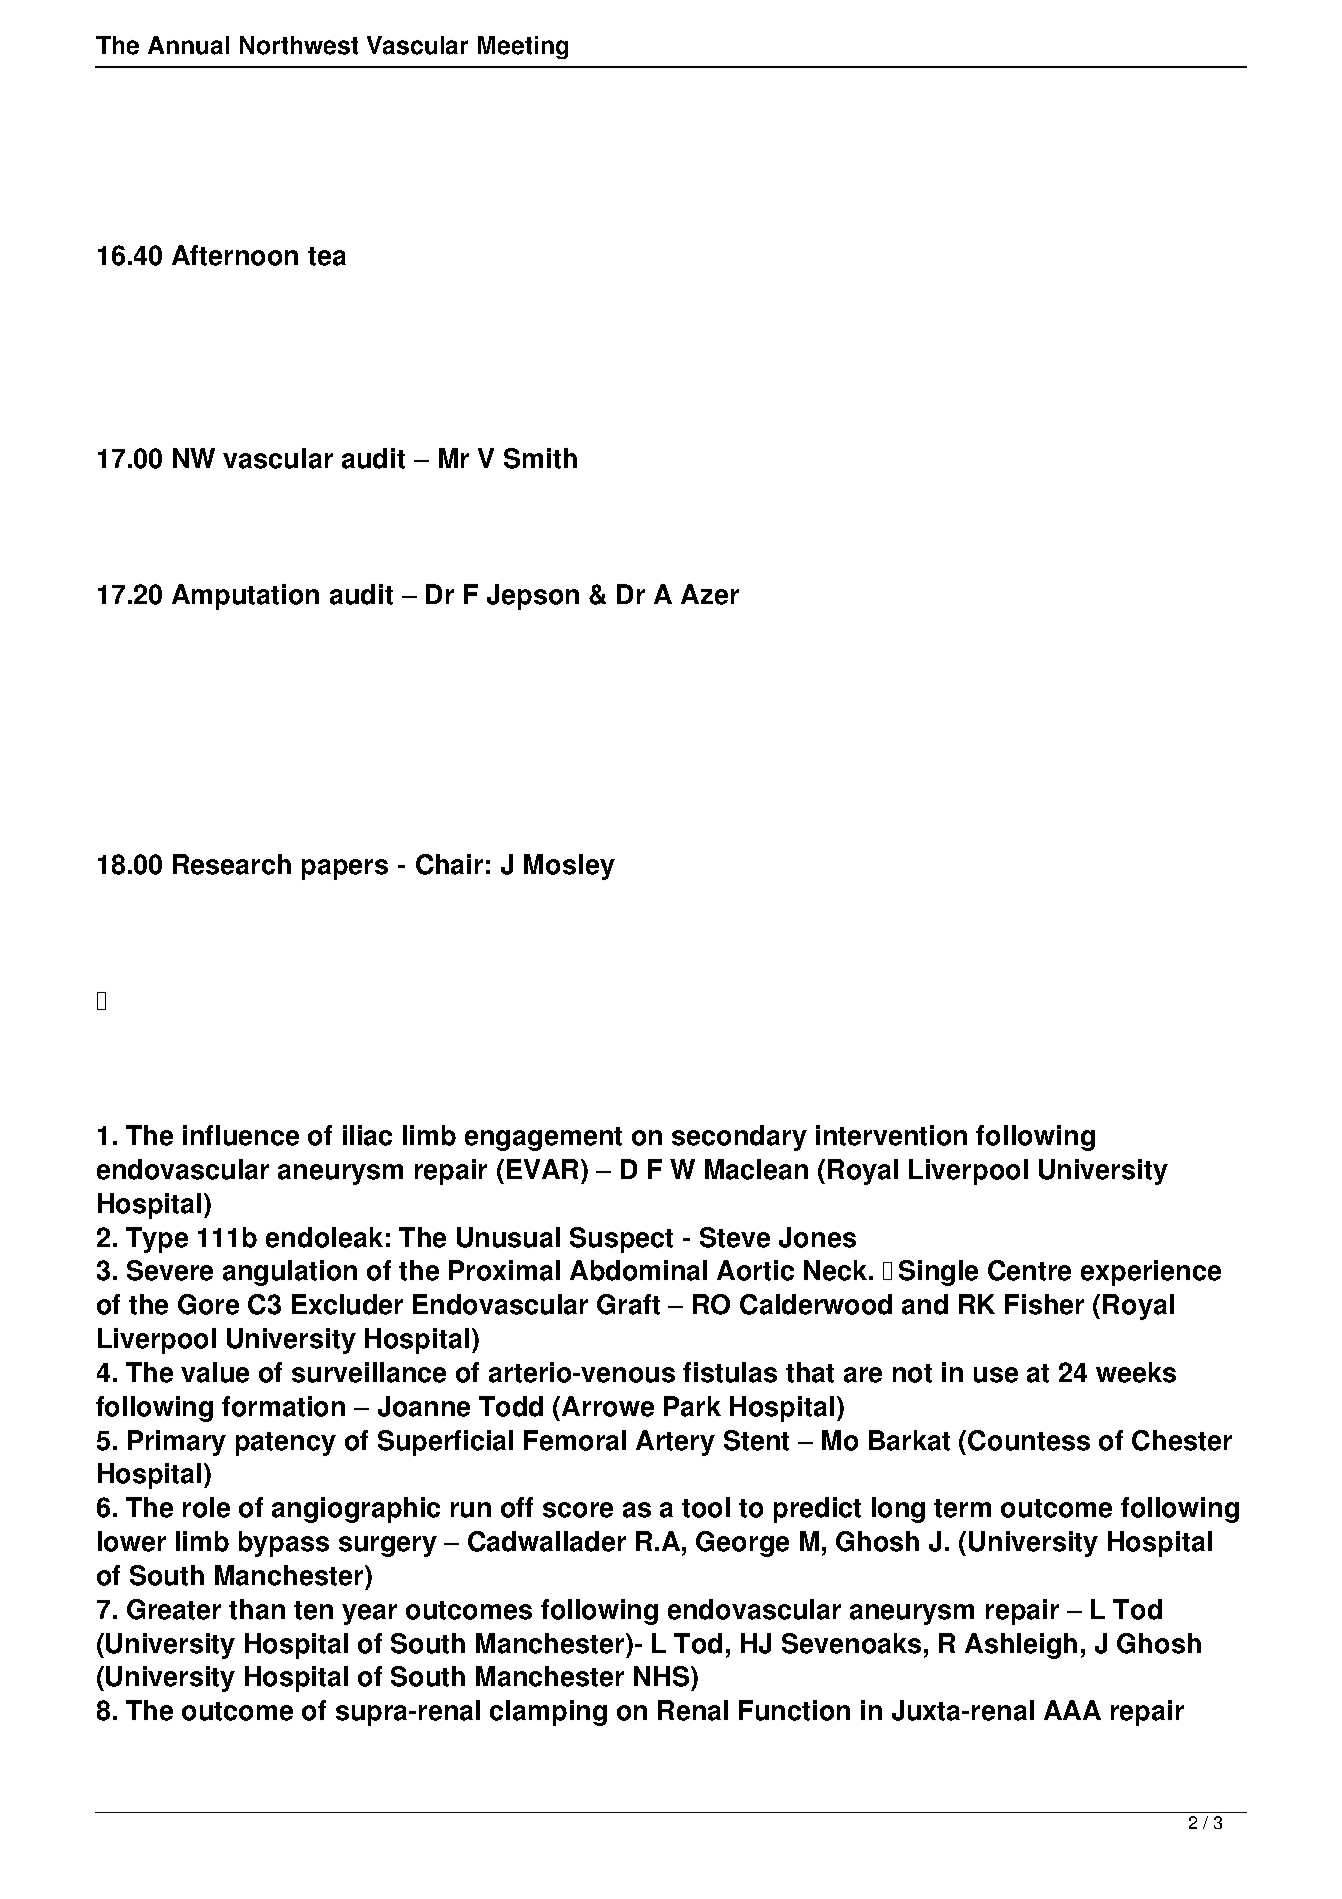 This document has width=1342, height=1899. Describe the element at coordinates (543, 1139) in the document. I see `engagement` at that location.
